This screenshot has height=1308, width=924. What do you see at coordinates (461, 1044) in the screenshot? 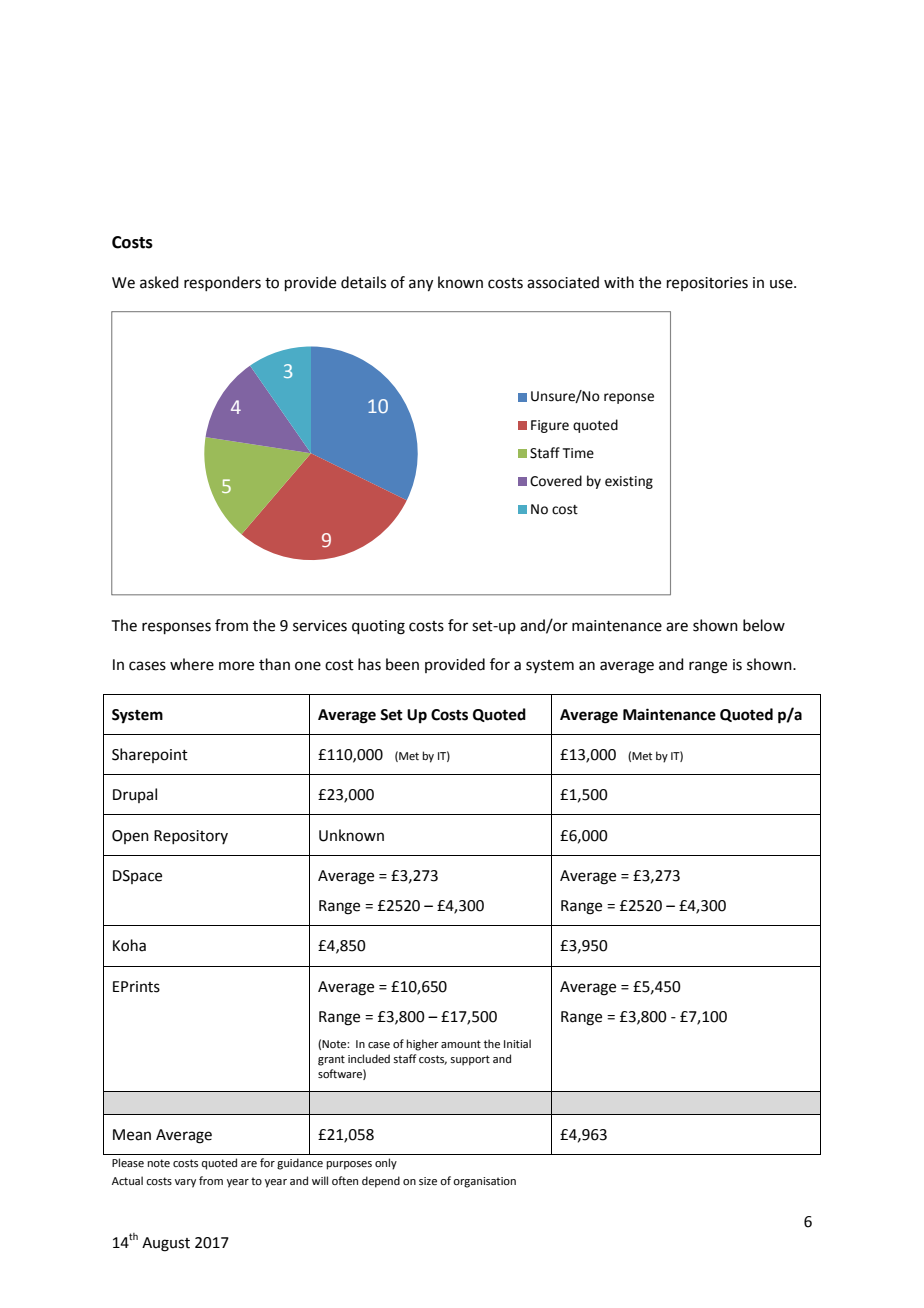
I see `amount` at bounding box center [461, 1044].
